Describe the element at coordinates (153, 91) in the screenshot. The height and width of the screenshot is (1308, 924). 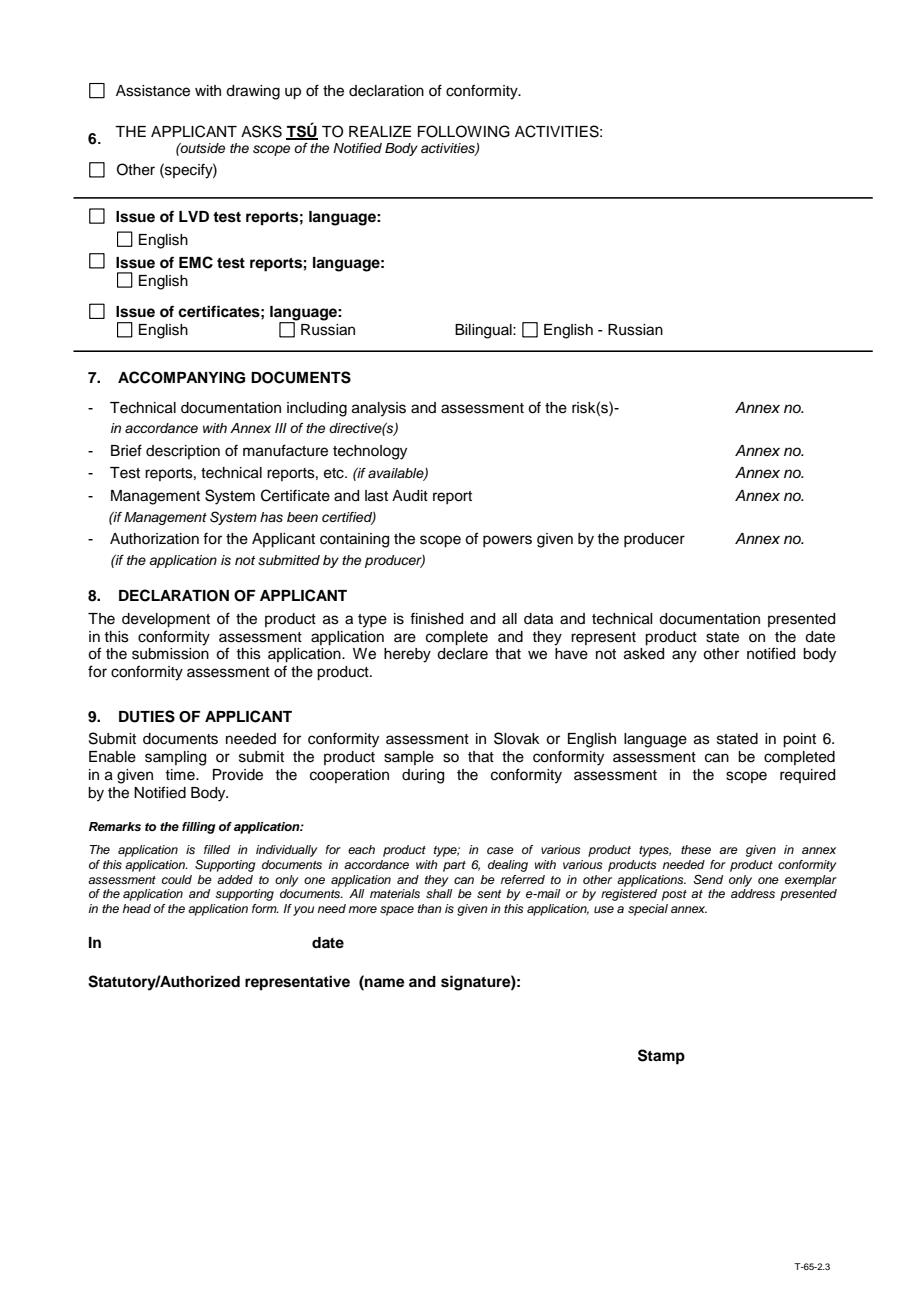
I see `Assistance` at that location.
